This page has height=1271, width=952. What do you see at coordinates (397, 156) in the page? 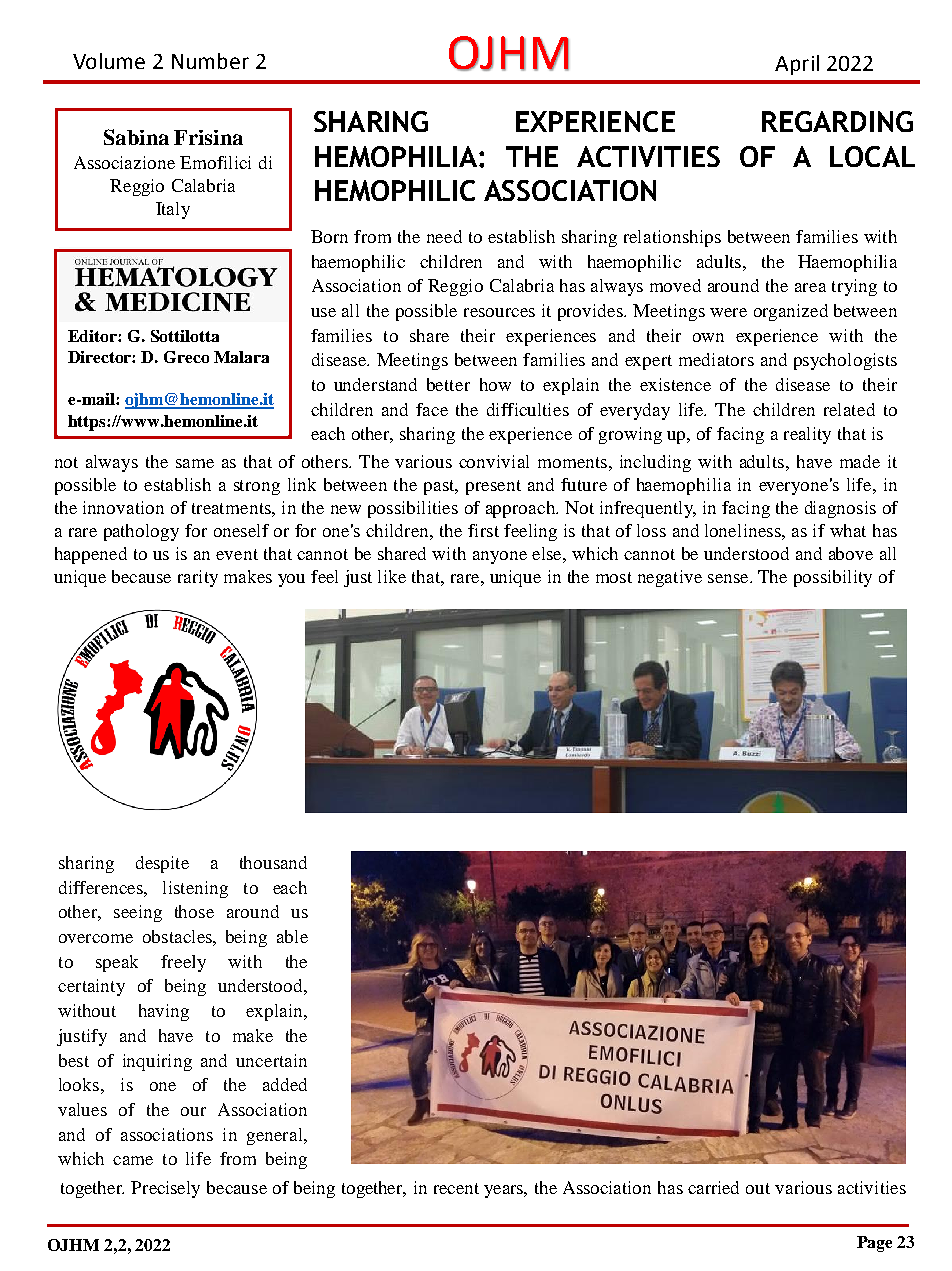
I see `HEMOPHILIA` at bounding box center [397, 156].
